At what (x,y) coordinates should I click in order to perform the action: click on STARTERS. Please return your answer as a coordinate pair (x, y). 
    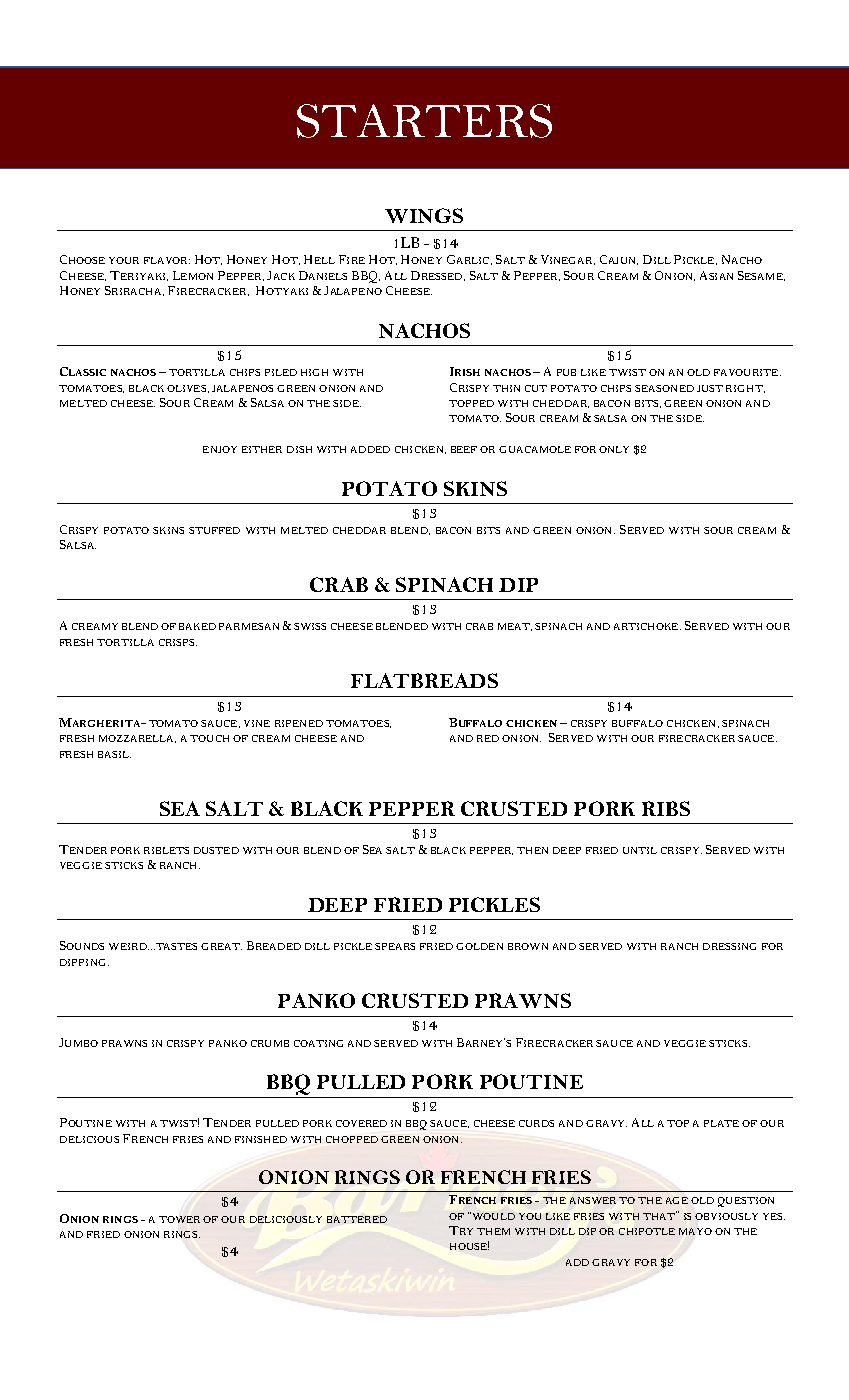
    Looking at the image, I should click on (424, 121).
